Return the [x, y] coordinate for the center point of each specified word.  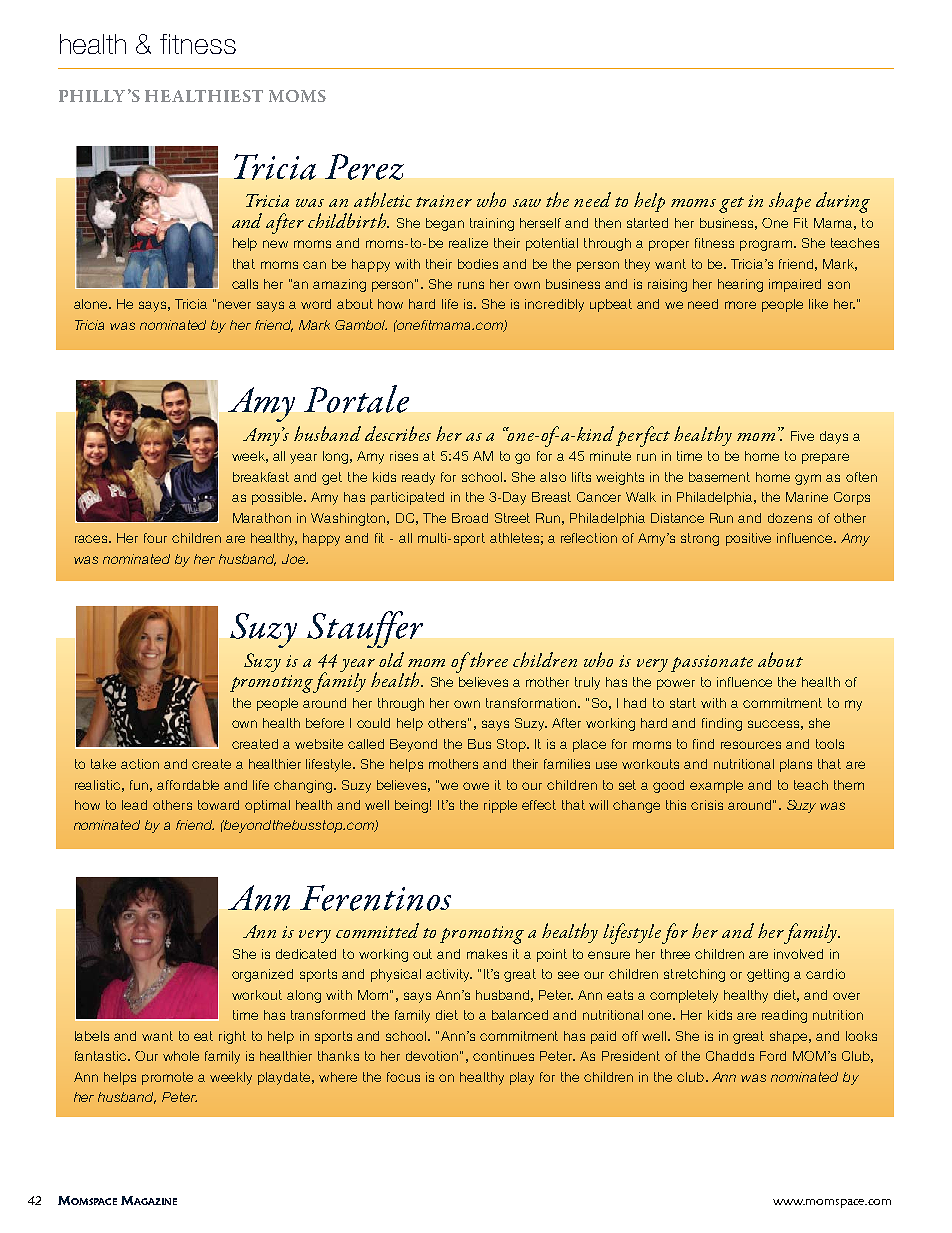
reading [784, 1016]
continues [503, 1056]
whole [181, 1056]
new [275, 244]
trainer [444, 201]
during [843, 202]
